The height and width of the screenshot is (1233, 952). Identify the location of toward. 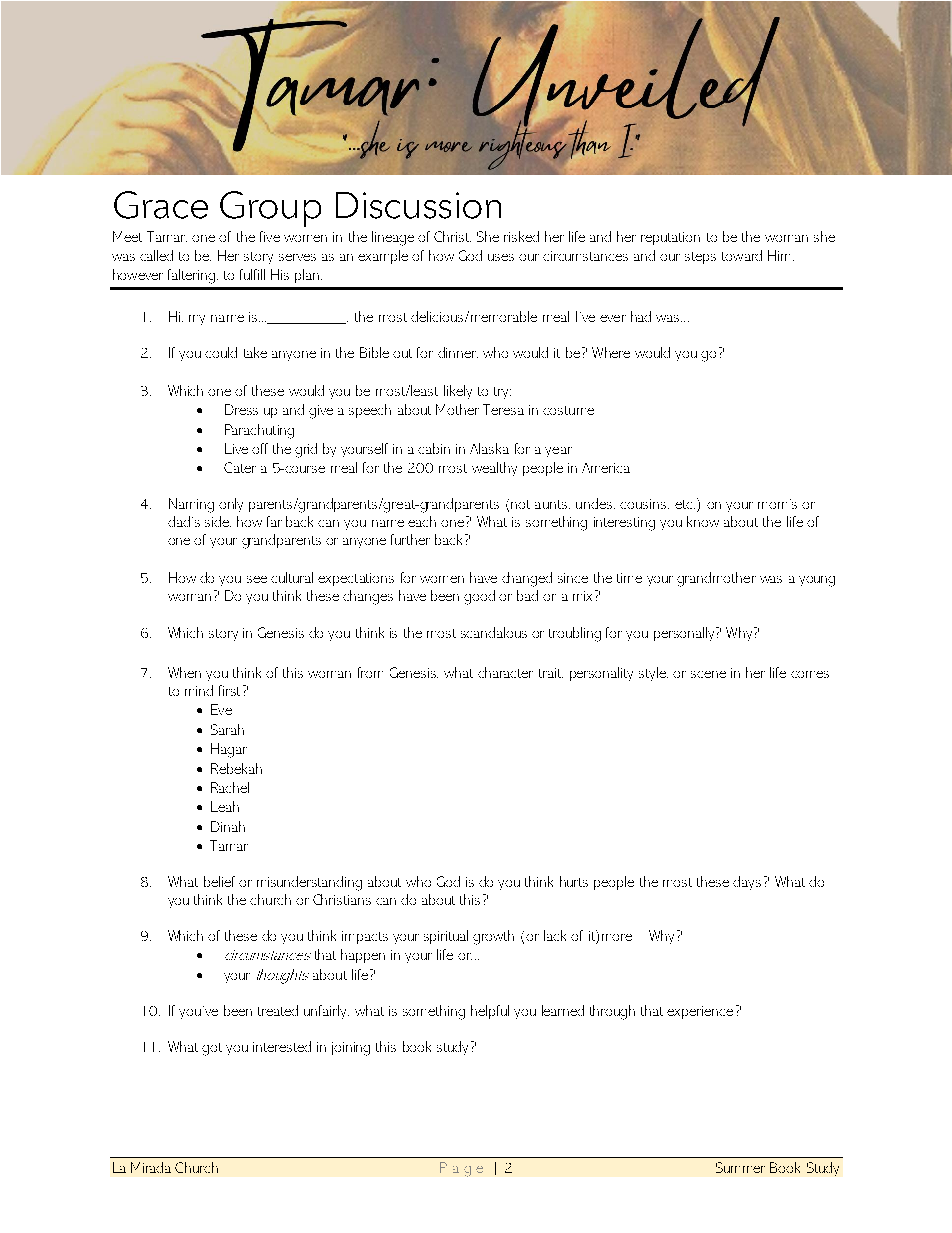
(742, 255).
